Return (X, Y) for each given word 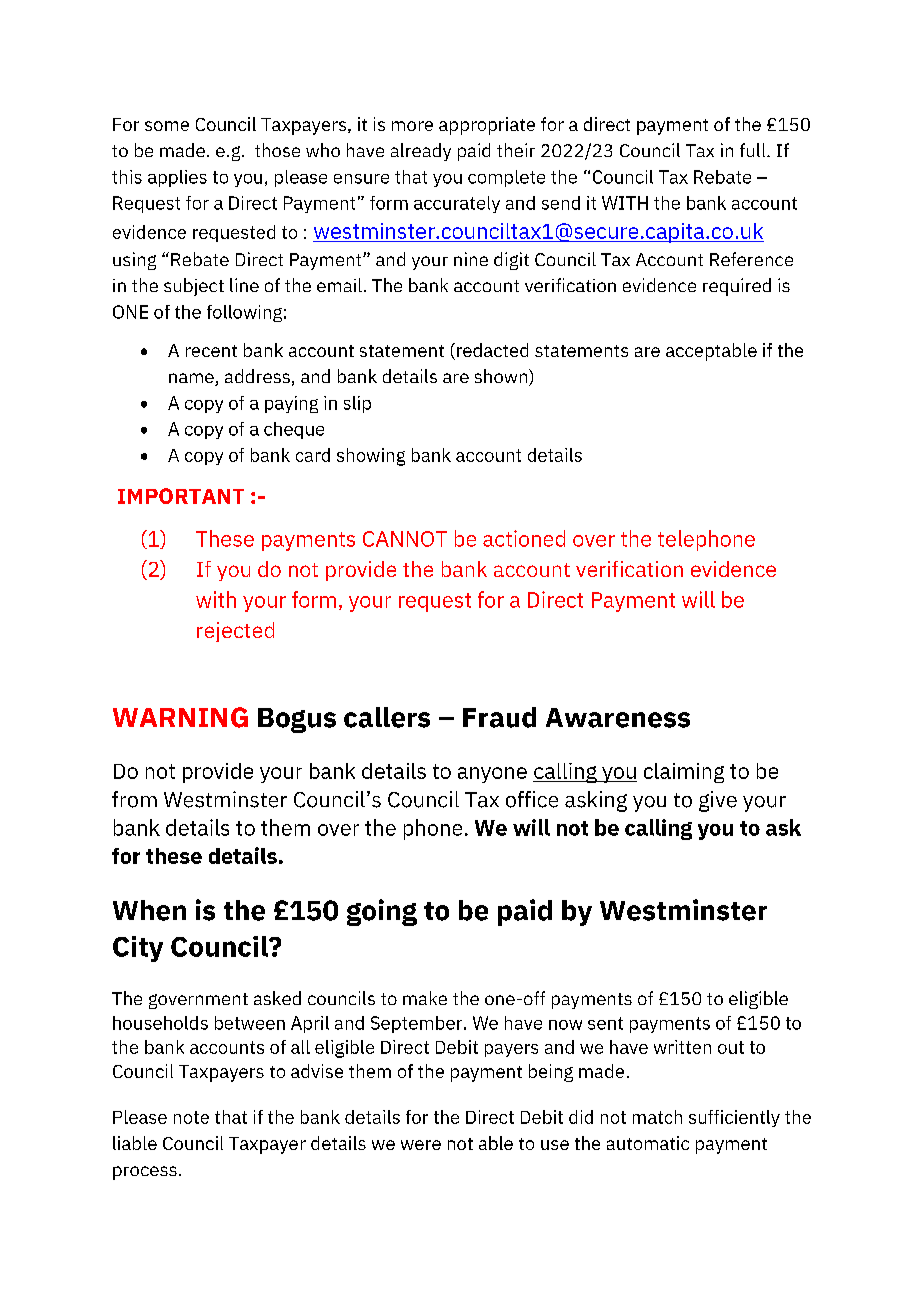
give (718, 801)
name (192, 379)
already (421, 152)
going (382, 912)
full (754, 150)
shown (502, 377)
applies (177, 178)
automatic (648, 1143)
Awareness (618, 718)
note (191, 1117)
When (149, 910)
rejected (235, 632)
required (737, 287)
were (421, 1145)
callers (387, 717)
